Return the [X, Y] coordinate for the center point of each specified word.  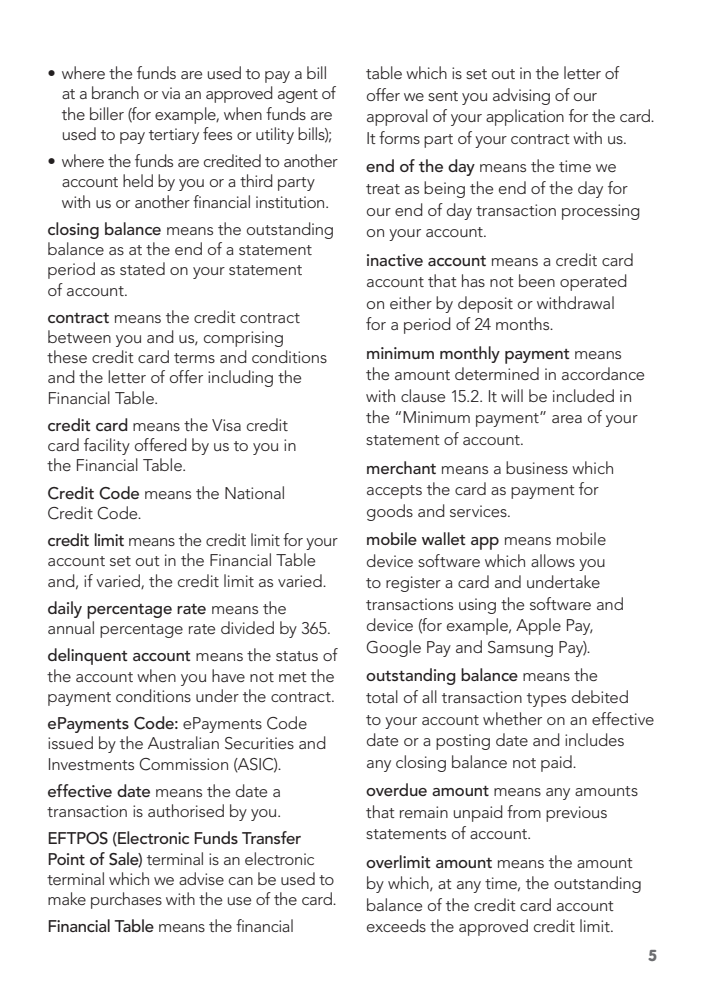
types [546, 700]
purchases [126, 900]
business [537, 467]
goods [390, 512]
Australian [183, 742]
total [382, 696]
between [79, 336]
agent [298, 96]
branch [115, 92]
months [524, 323]
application [525, 117]
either [411, 302]
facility [107, 446]
